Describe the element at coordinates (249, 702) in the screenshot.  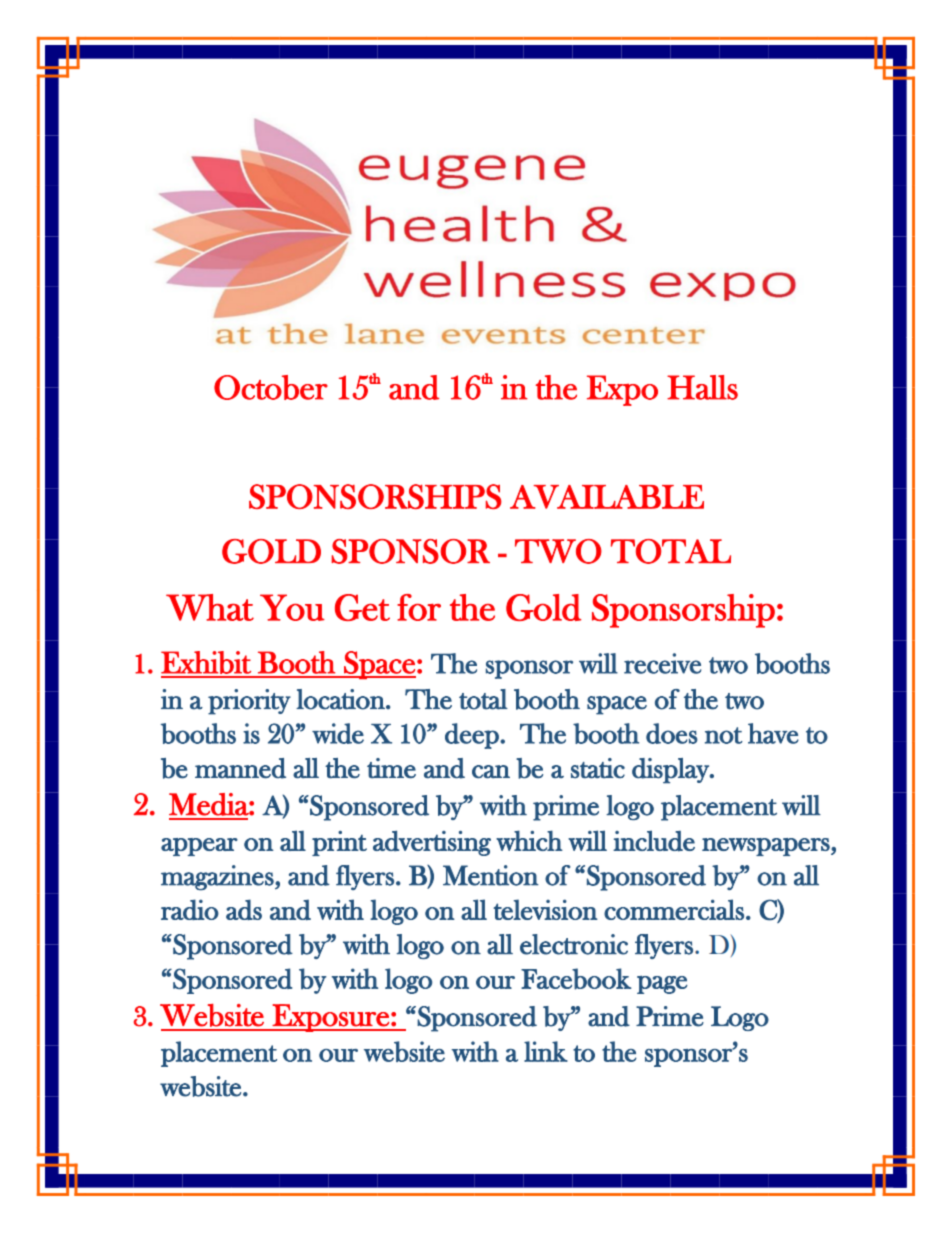
I see `priority` at that location.
